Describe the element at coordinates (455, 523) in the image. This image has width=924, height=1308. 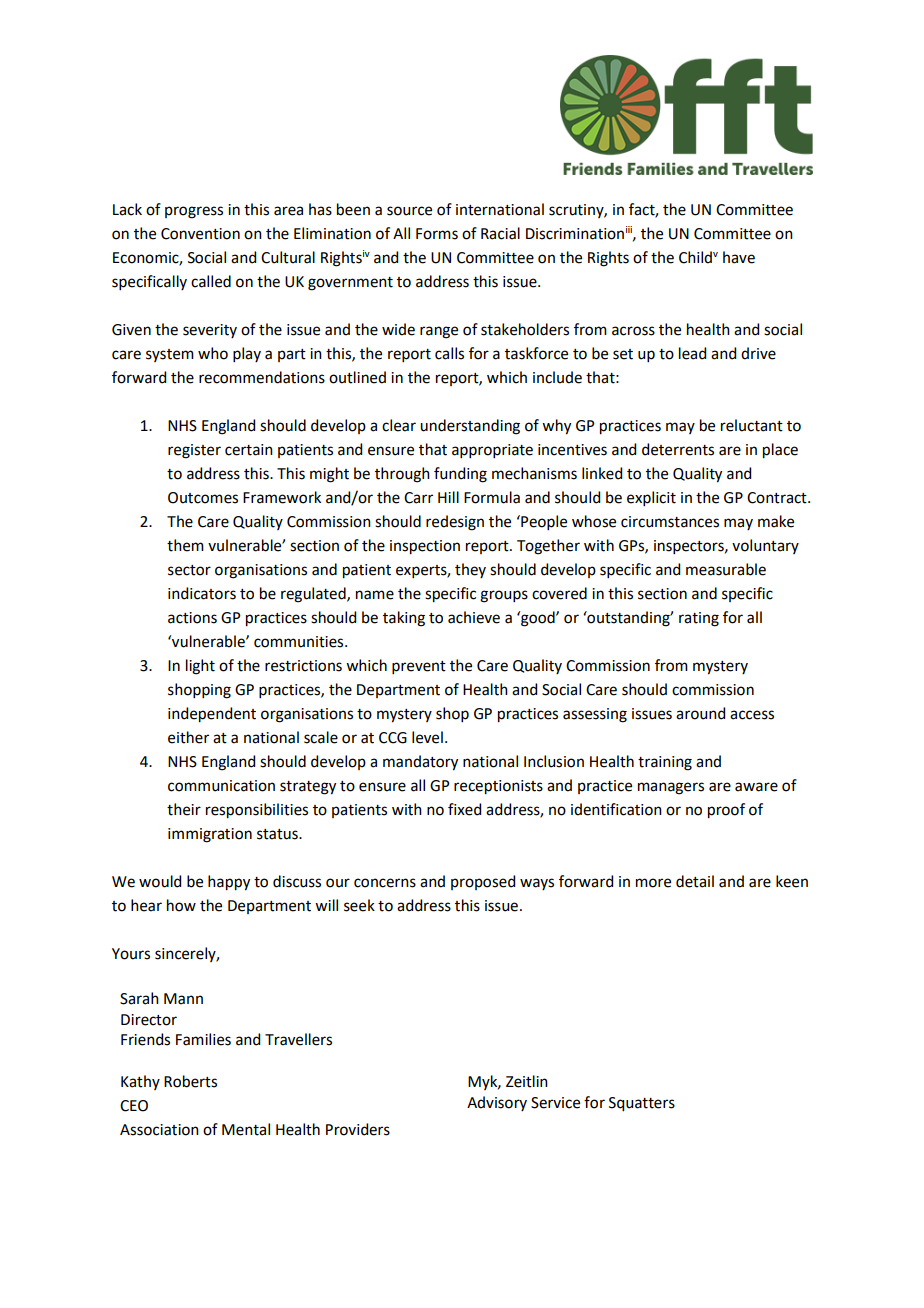
I see `redesign` at that location.
